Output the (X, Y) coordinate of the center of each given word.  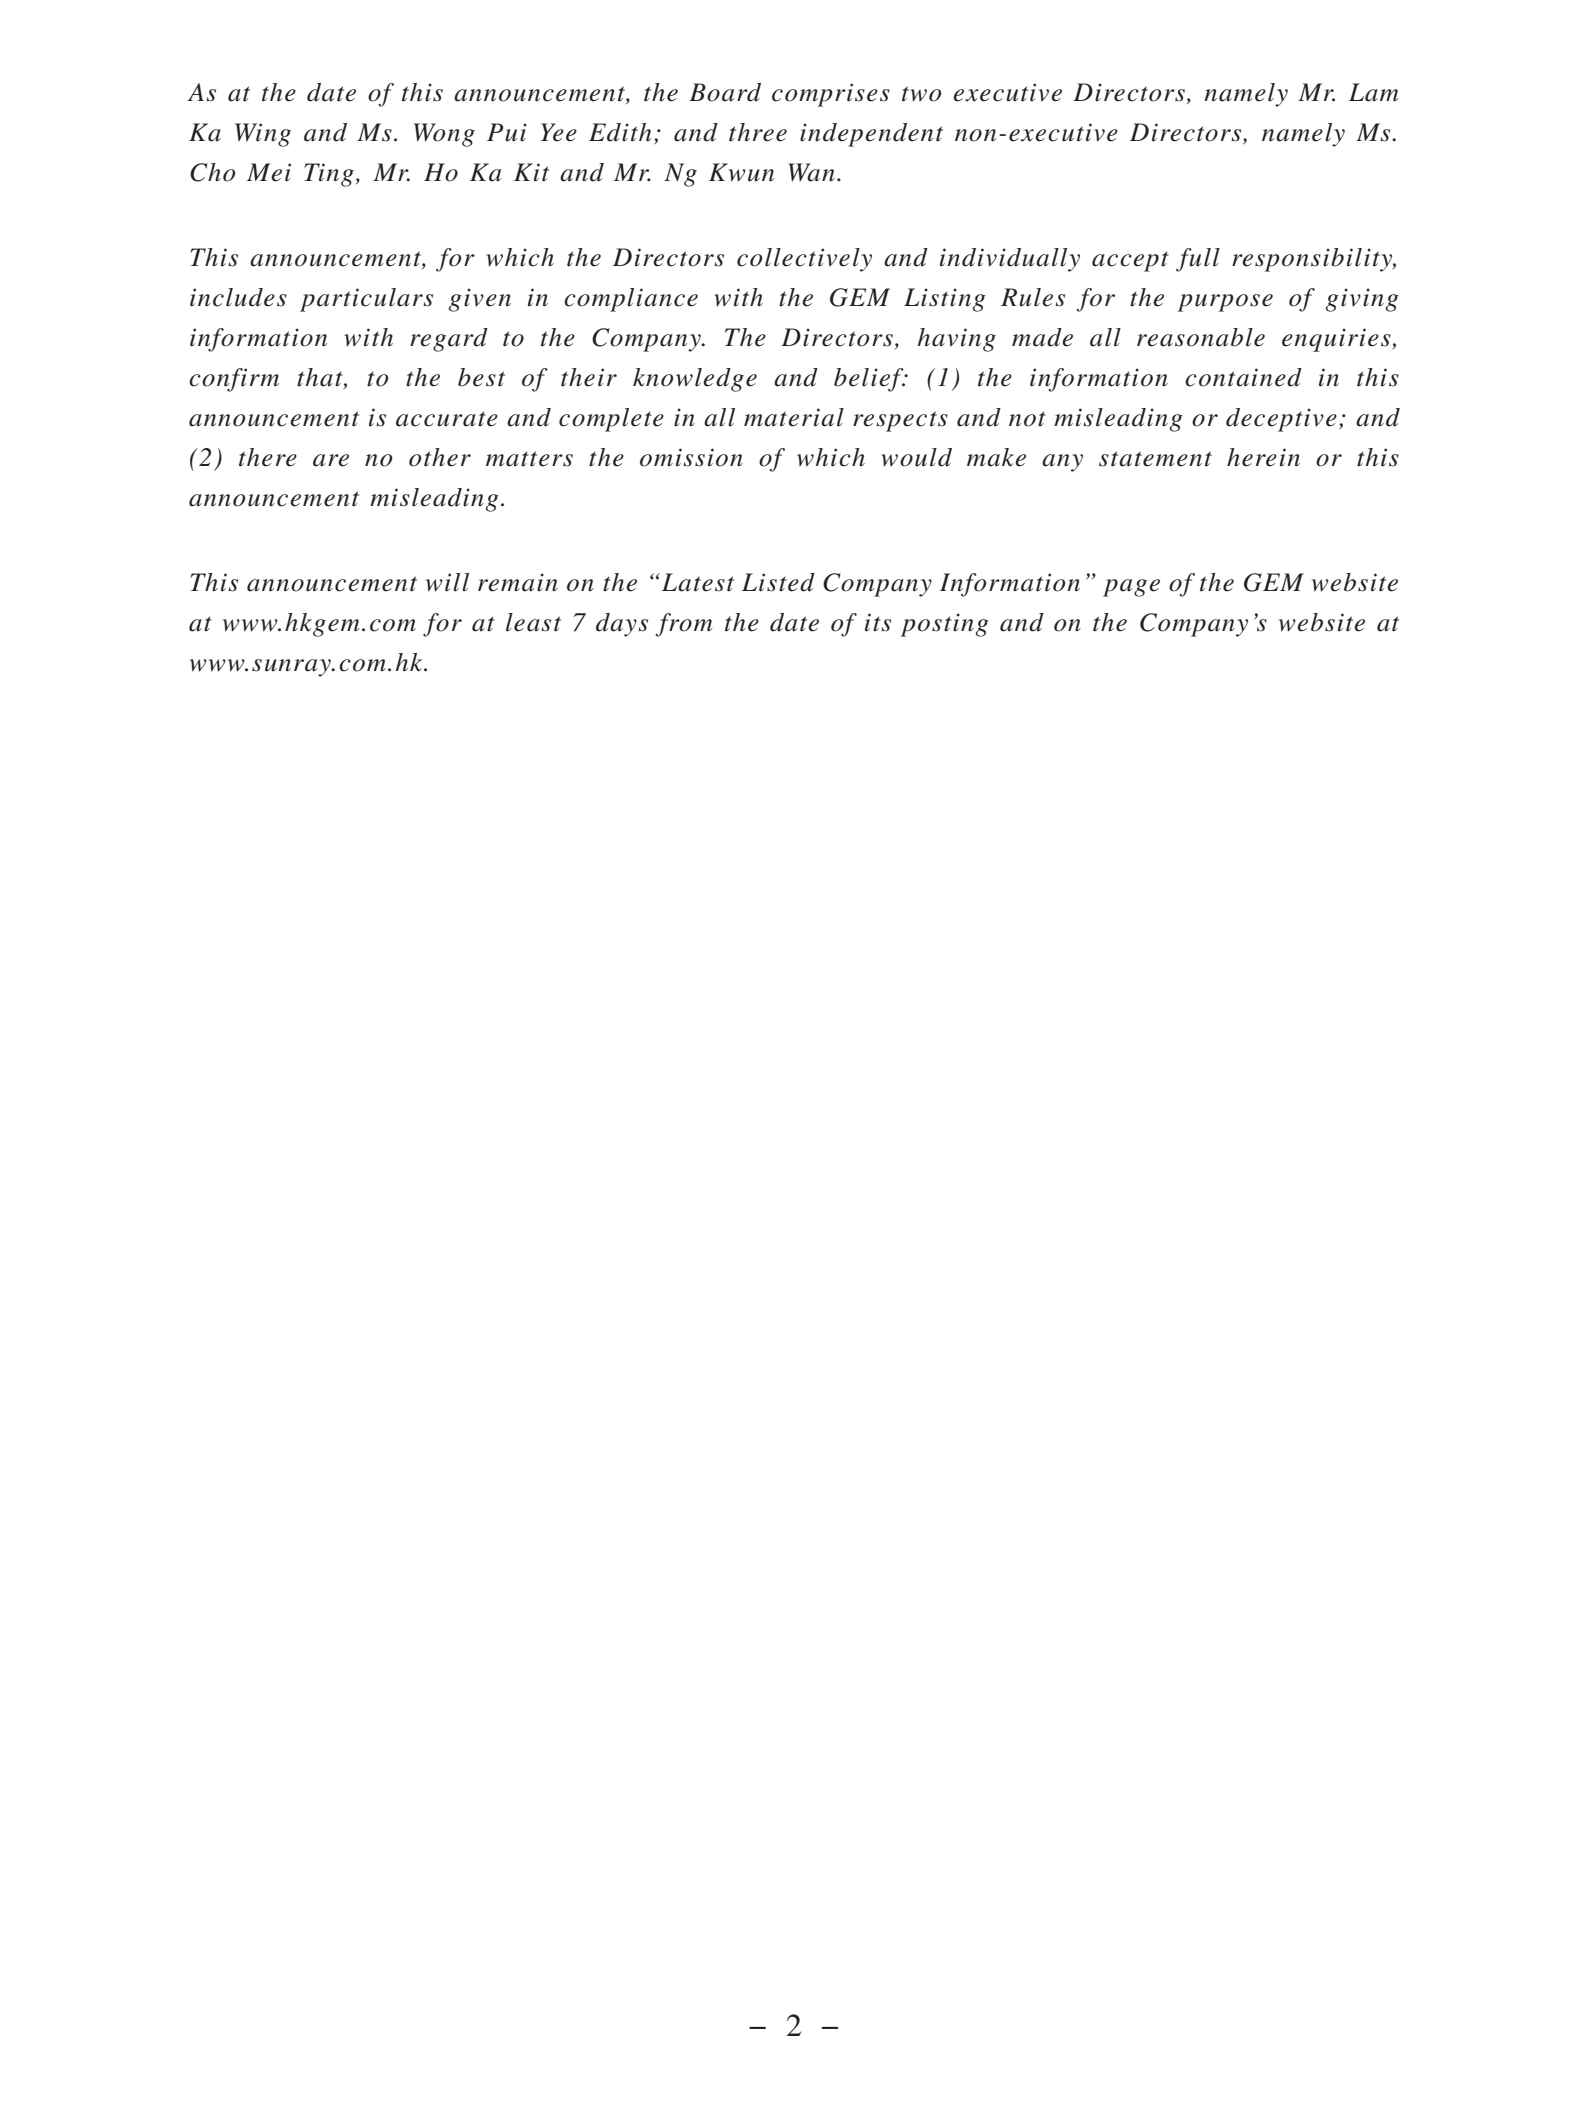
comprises (831, 95)
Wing (263, 135)
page (1131, 588)
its (878, 622)
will (447, 582)
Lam (1374, 92)
